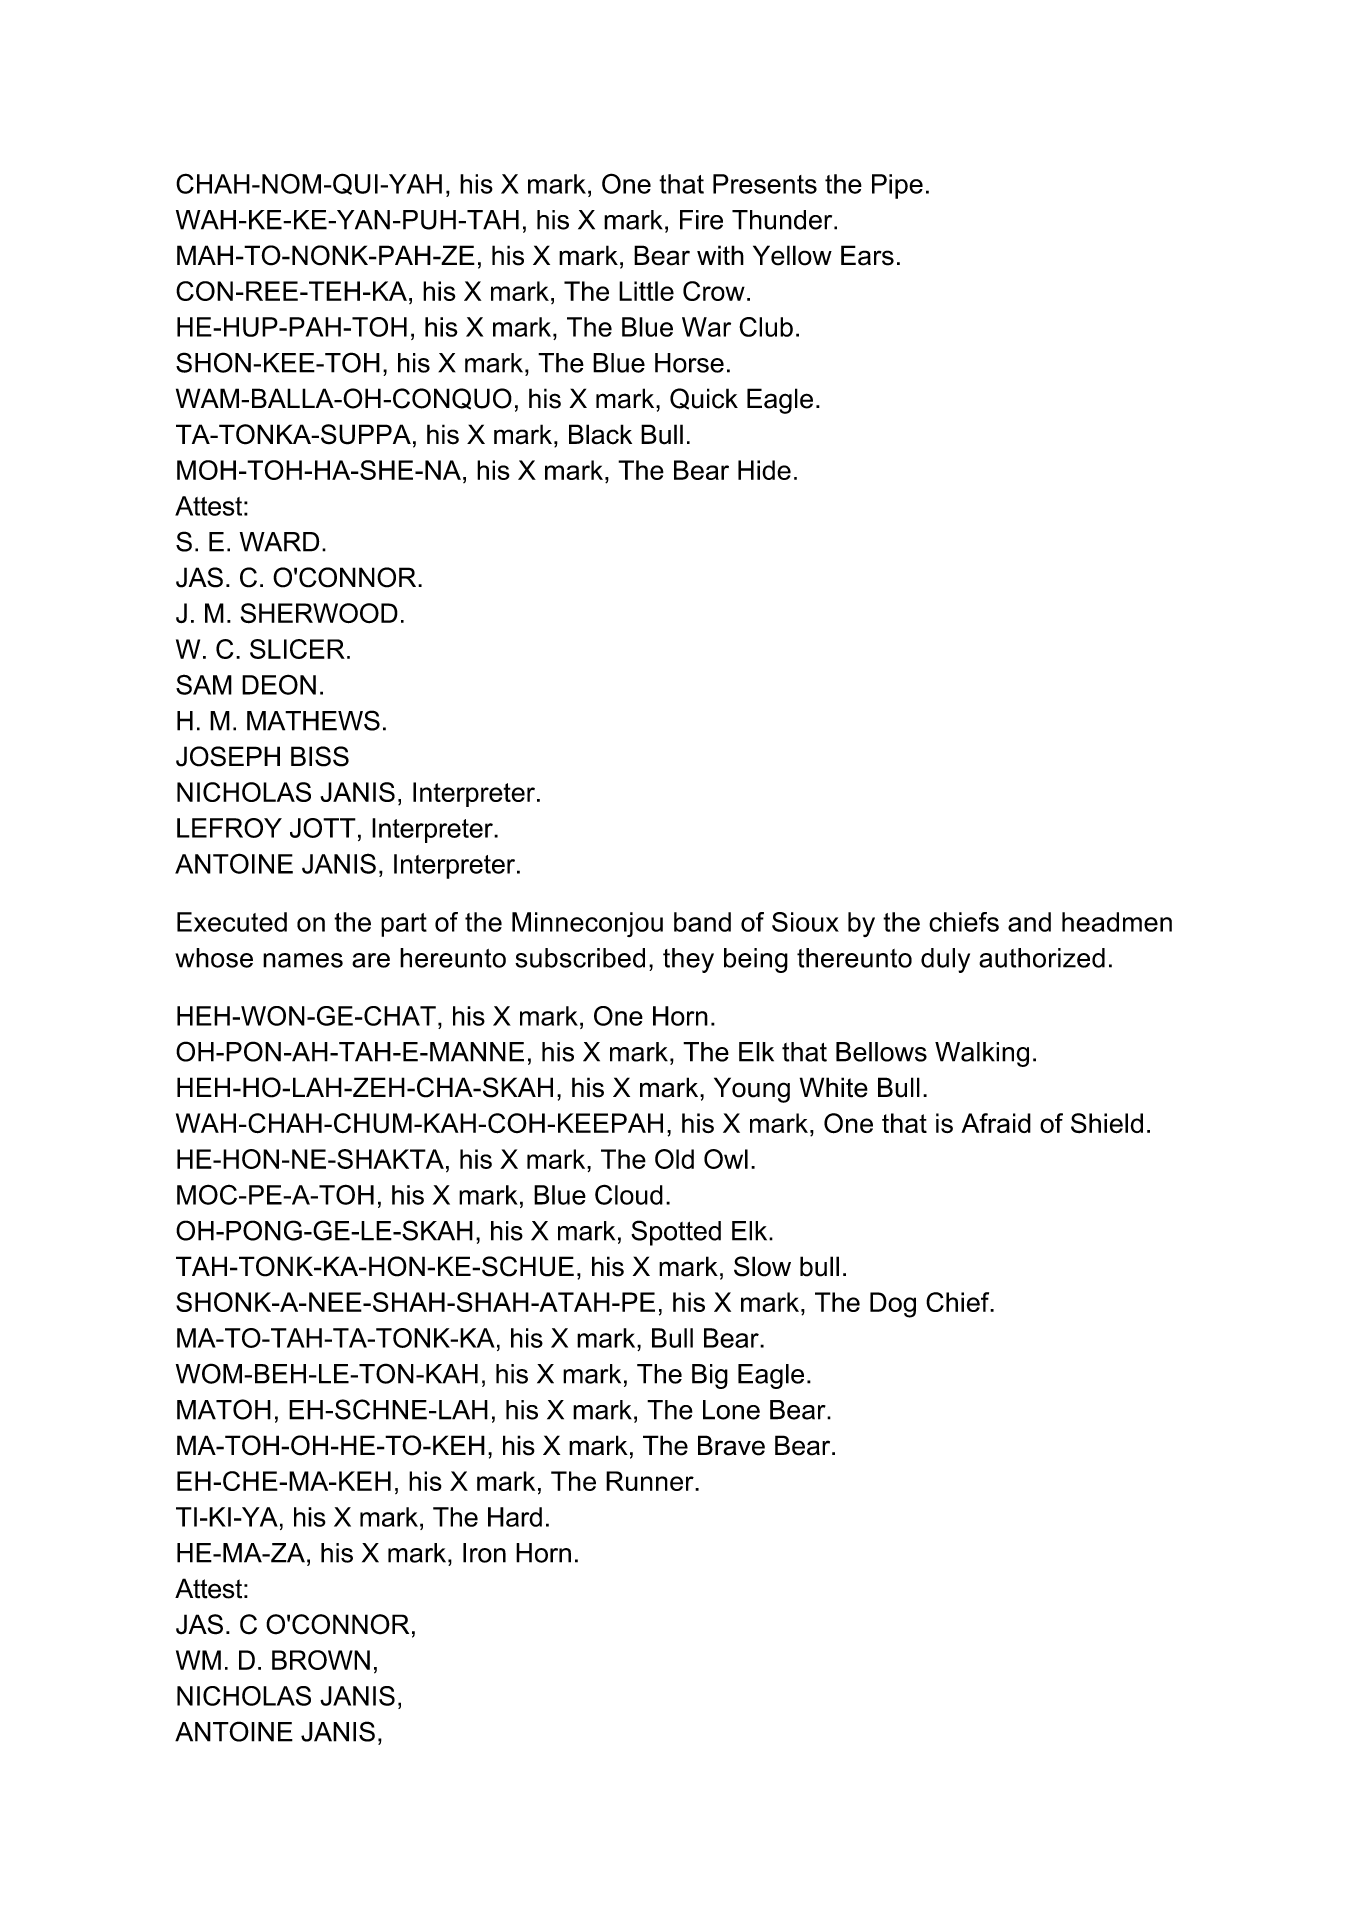 This screenshot has height=1921, width=1357. I want to click on band, so click(702, 922).
